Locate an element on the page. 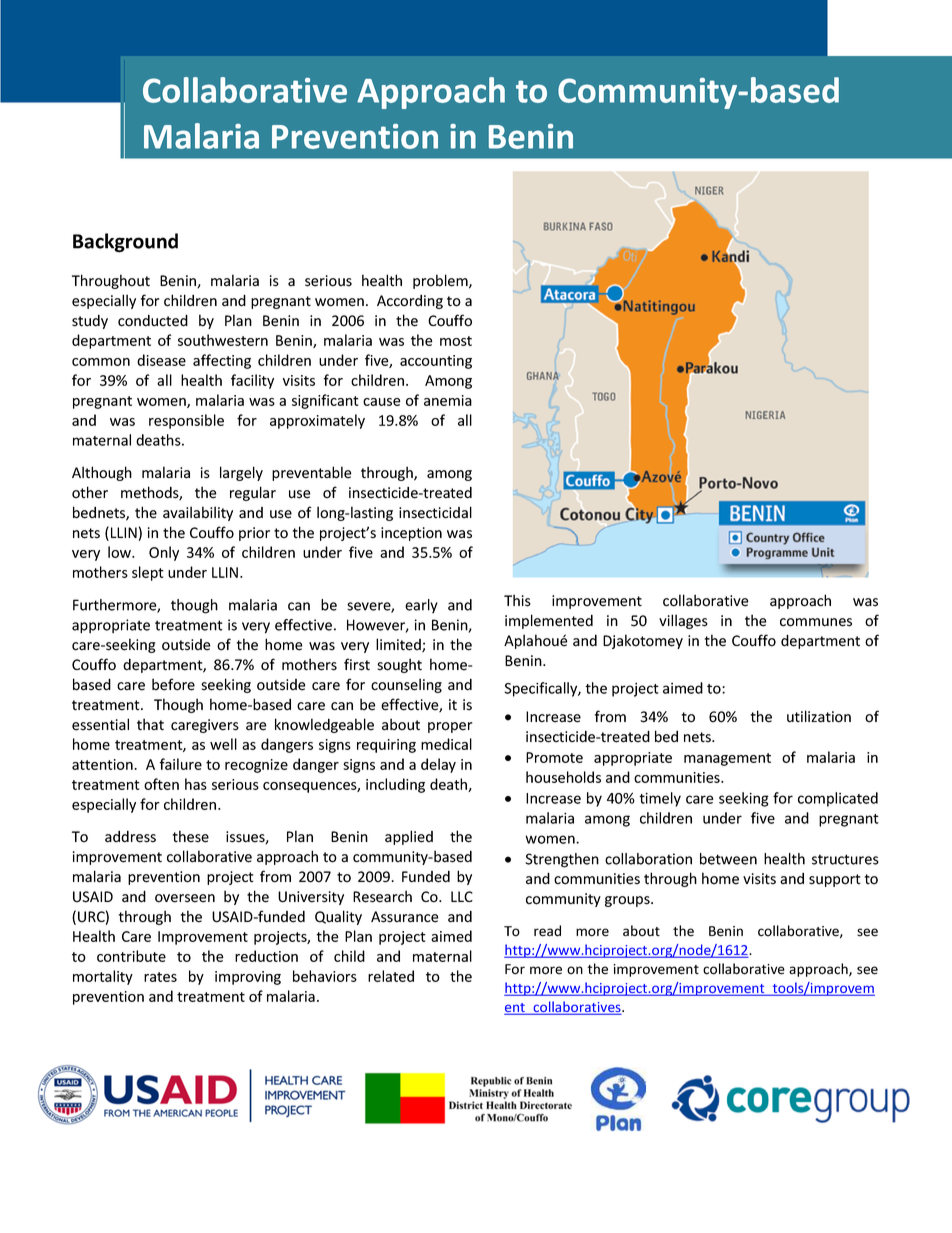 The image size is (952, 1233). related is located at coordinates (391, 976).
